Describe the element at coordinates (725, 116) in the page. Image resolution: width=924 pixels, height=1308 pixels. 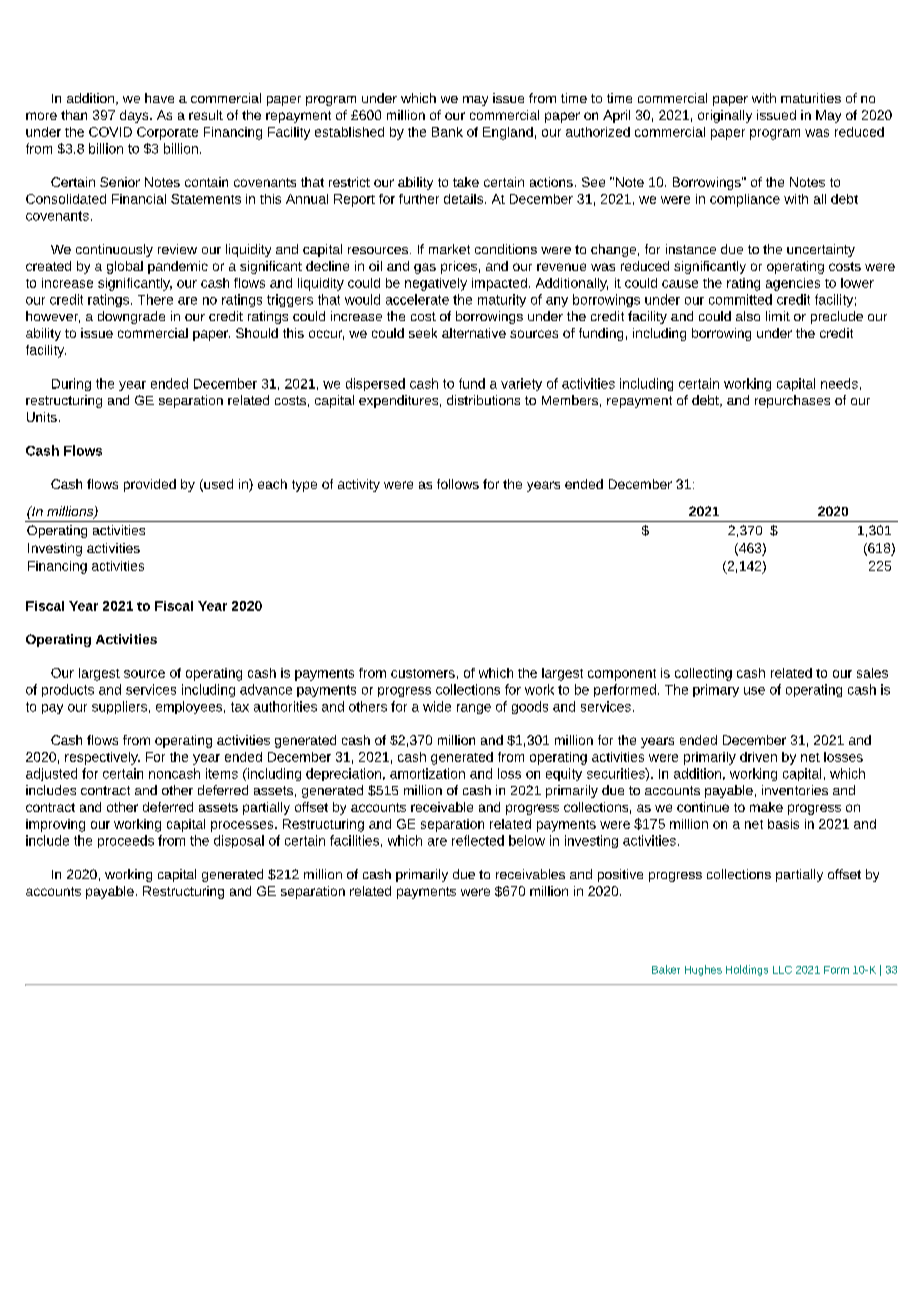
I see `originally` at that location.
